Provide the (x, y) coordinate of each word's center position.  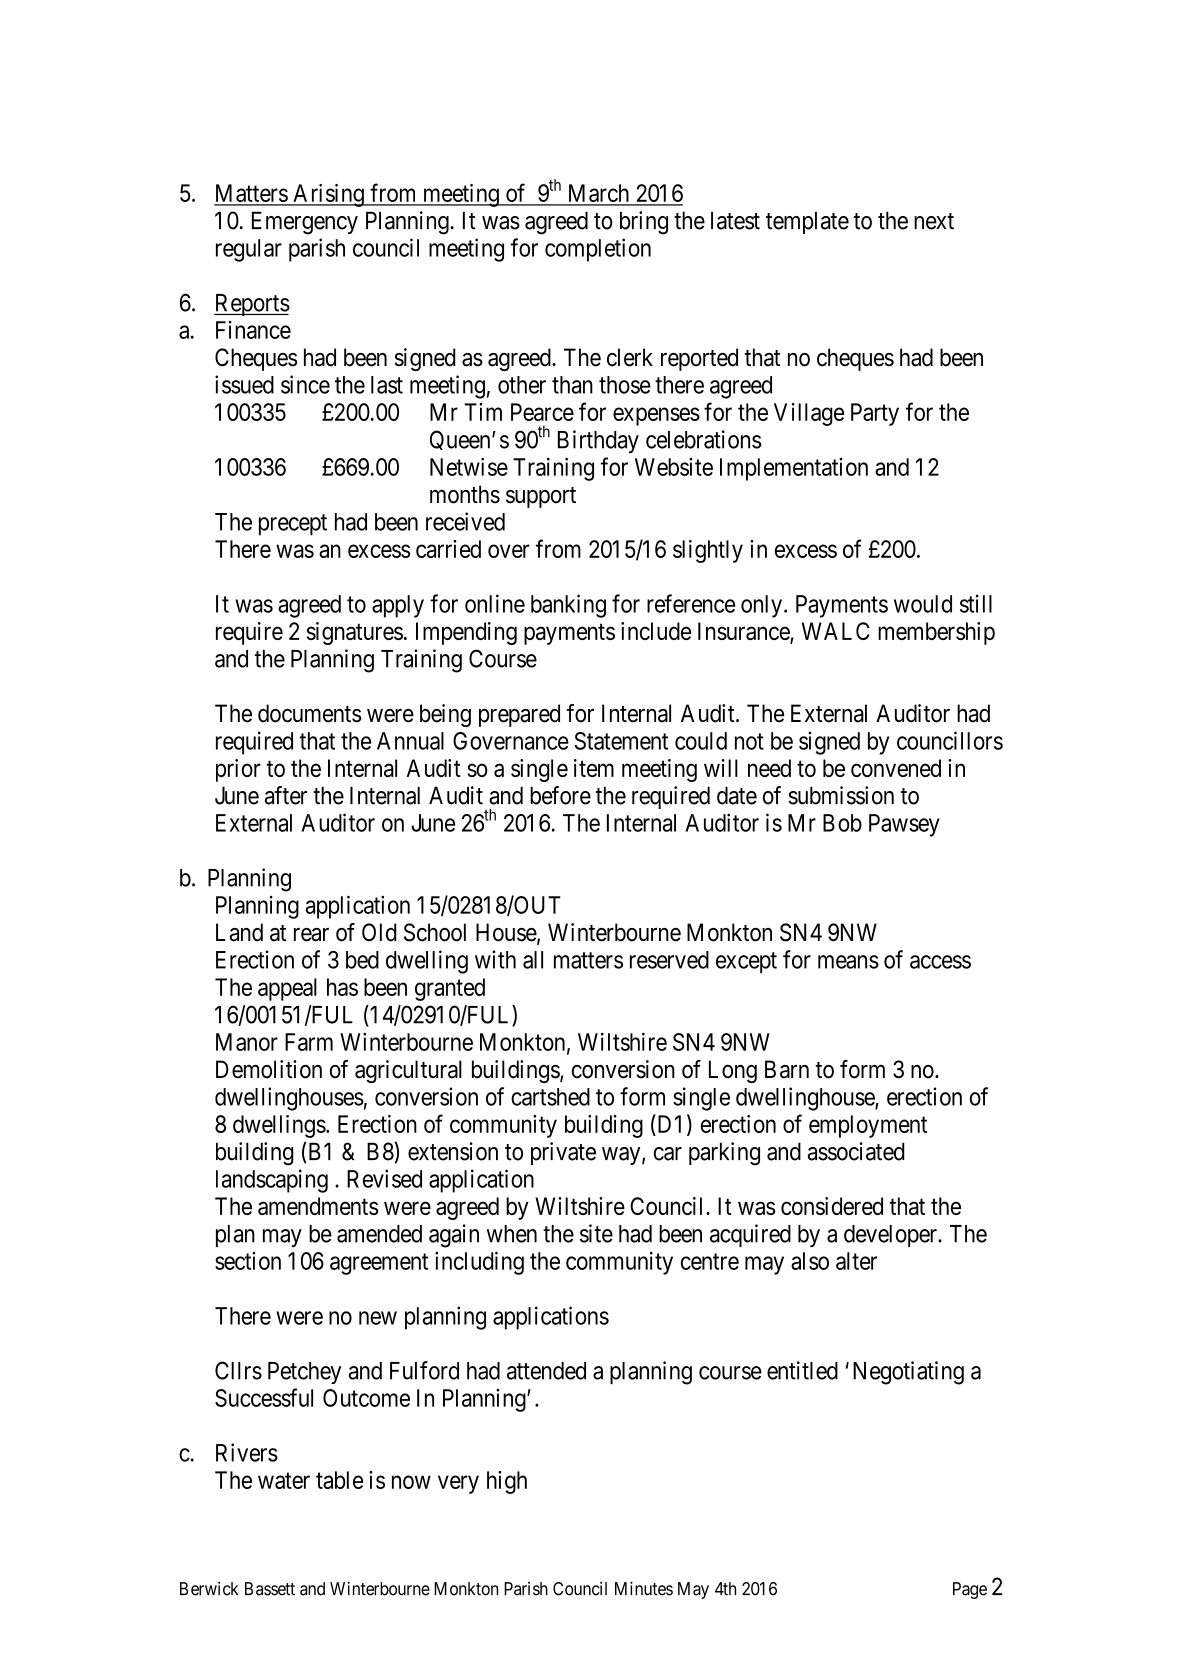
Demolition (269, 1069)
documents (310, 713)
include (656, 631)
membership (936, 633)
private (563, 1153)
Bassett (270, 1589)
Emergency (305, 223)
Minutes (644, 1588)
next (934, 221)
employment (868, 1126)
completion (598, 250)
